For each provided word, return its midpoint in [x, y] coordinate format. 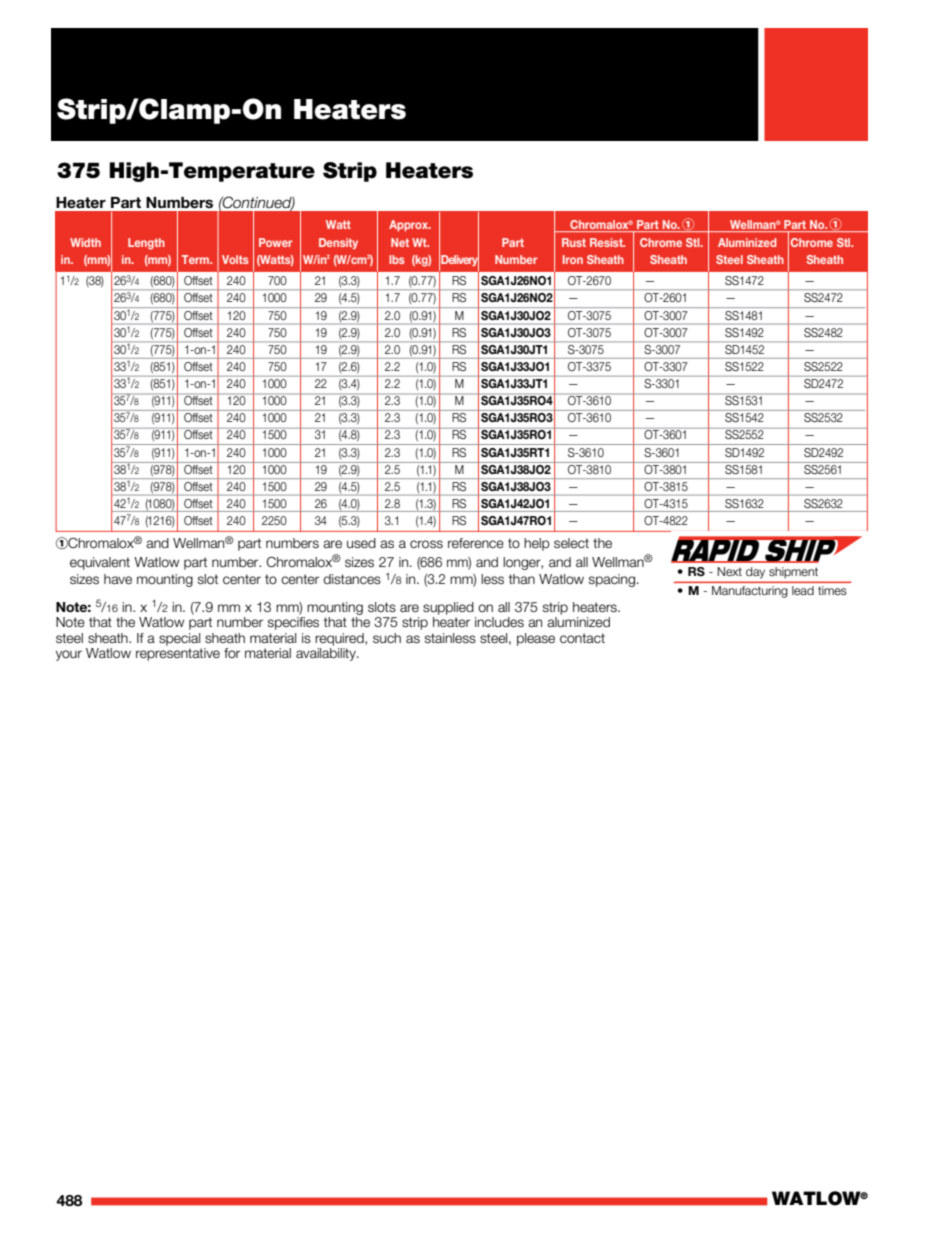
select [571, 543]
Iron [573, 259]
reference [476, 543]
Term [197, 259]
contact [582, 638]
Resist [607, 242]
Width [85, 242]
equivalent [100, 563]
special [179, 639]
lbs [397, 259]
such [387, 638]
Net [400, 242]
